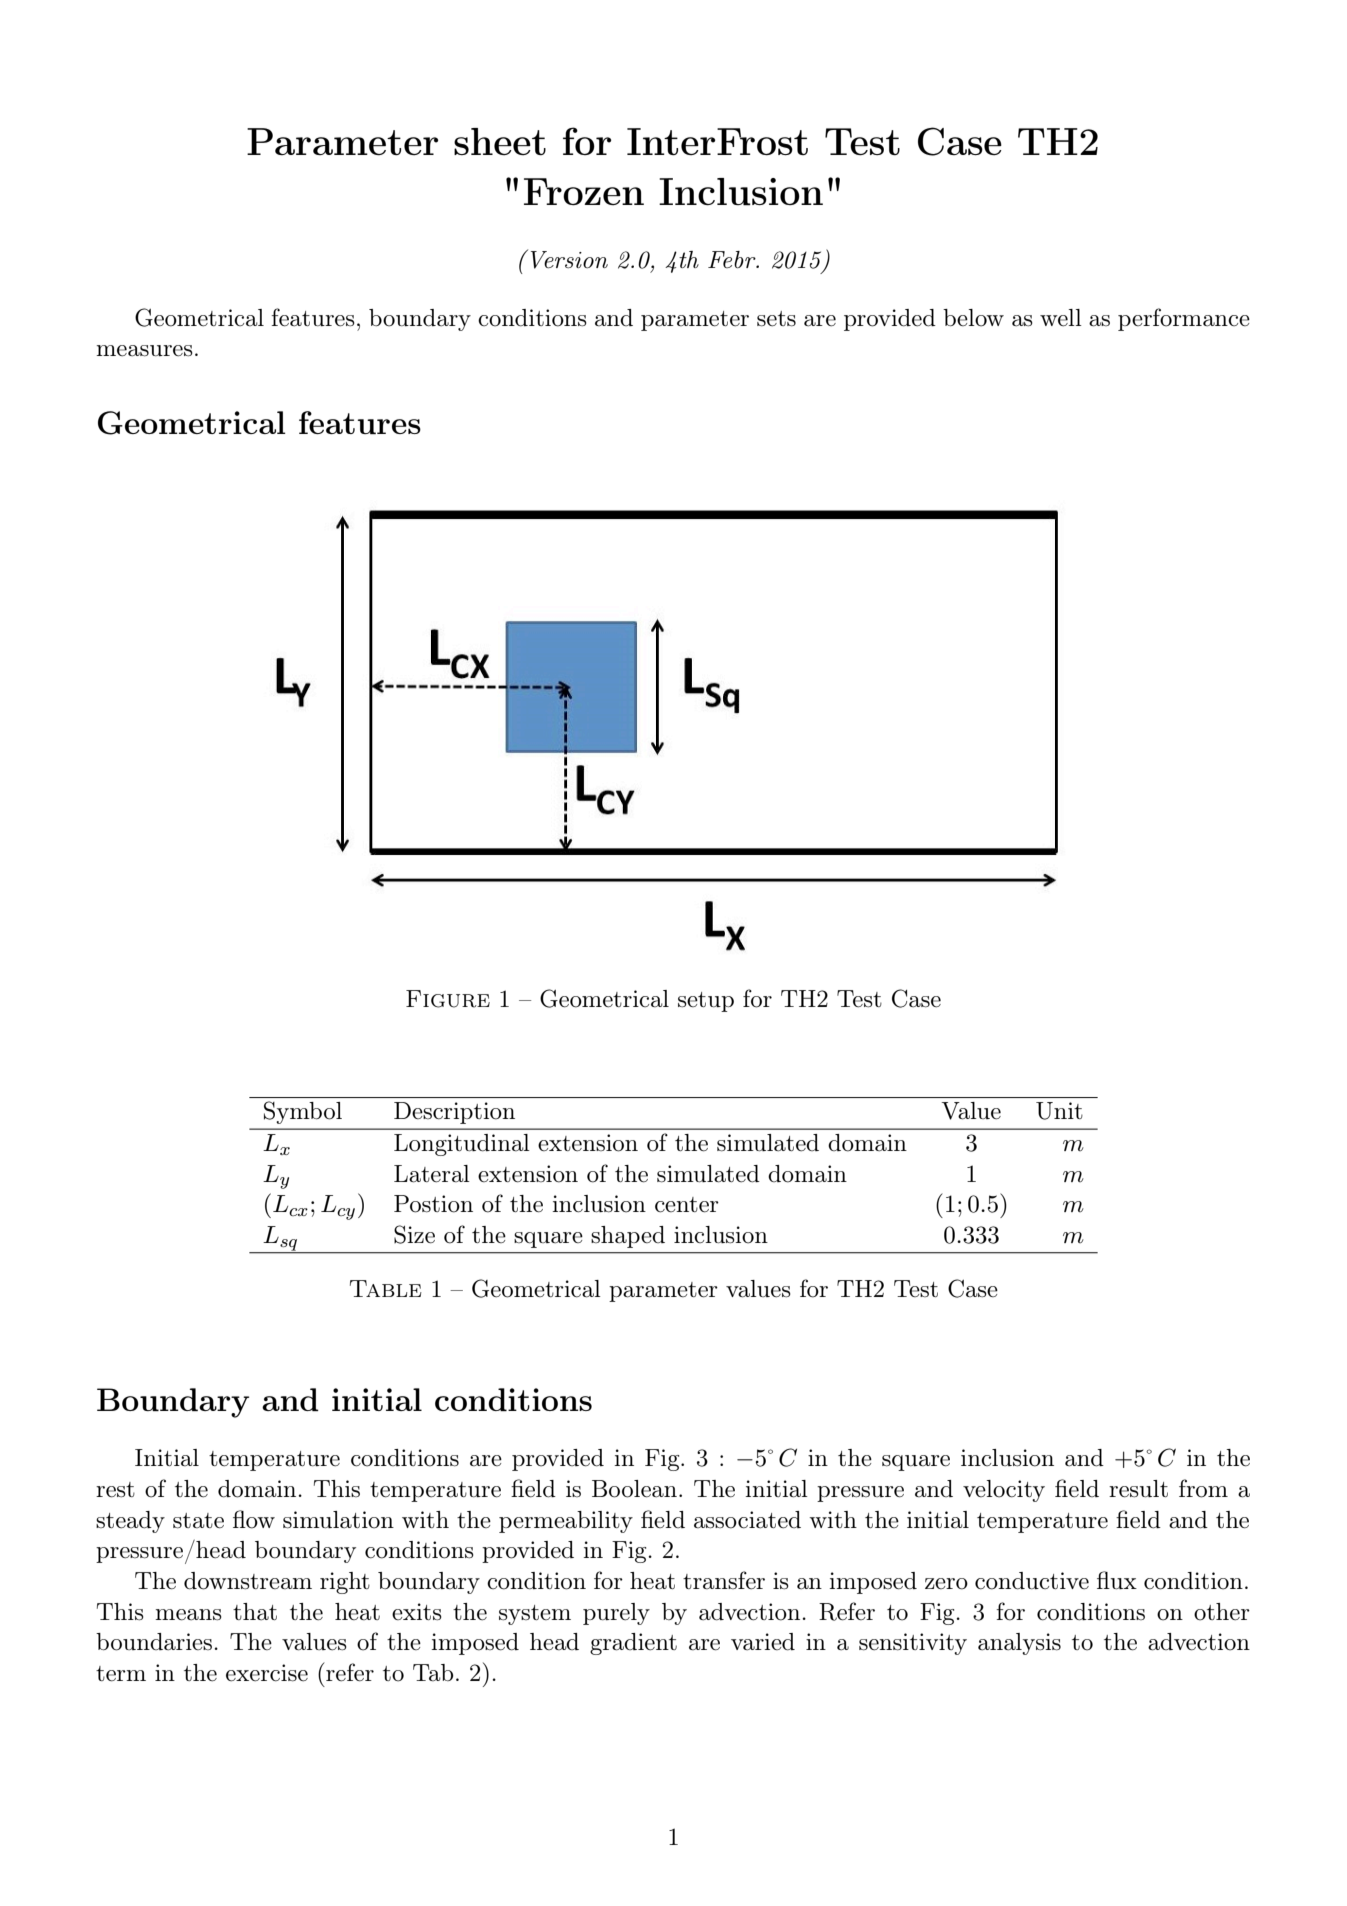  Describe the element at coordinates (584, 191) in the page. I see `Frozen` at that location.
